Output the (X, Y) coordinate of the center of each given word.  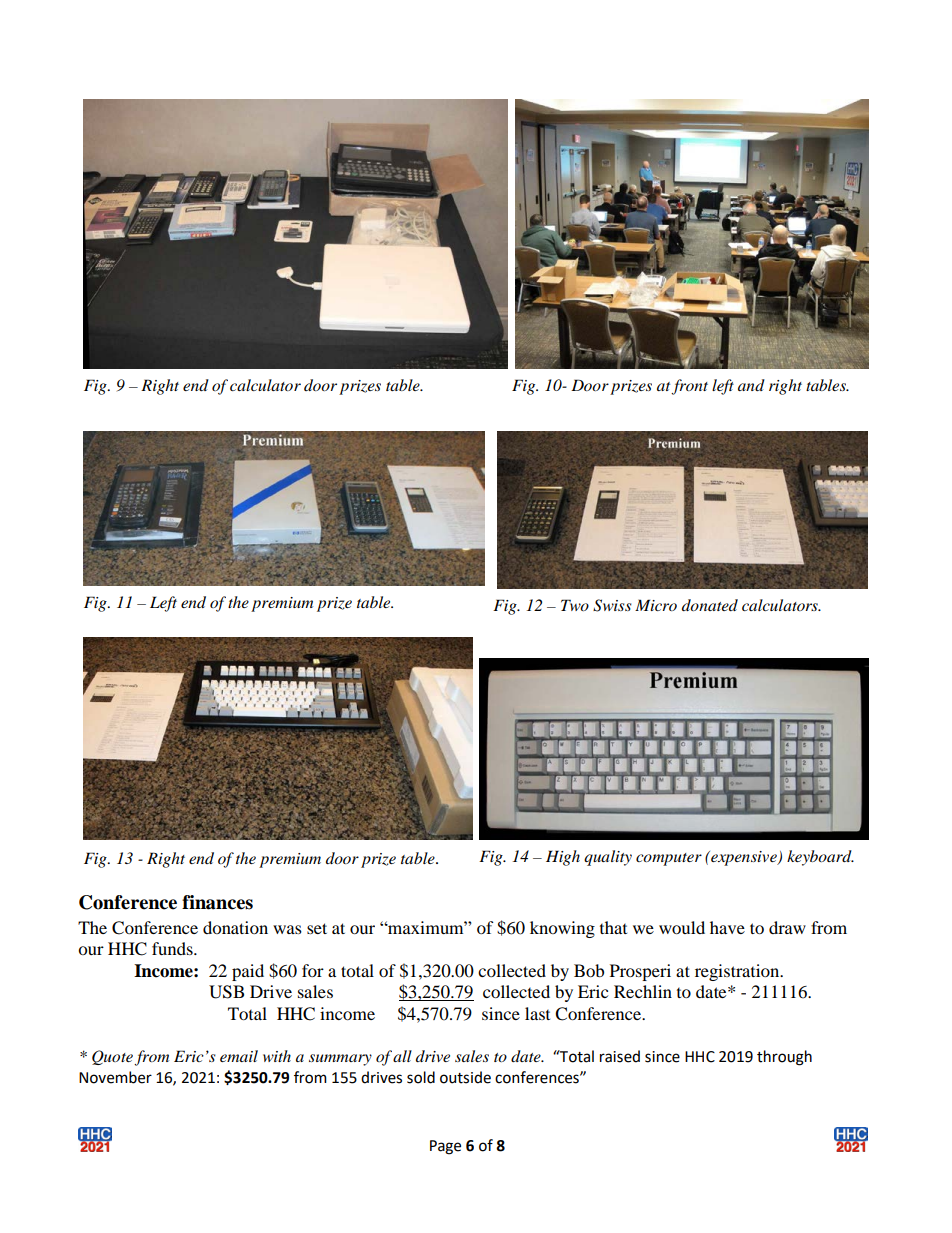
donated (710, 605)
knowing (562, 929)
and (751, 385)
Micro (656, 605)
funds (173, 948)
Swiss (612, 605)
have (727, 927)
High (563, 858)
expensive (744, 858)
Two (575, 605)
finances (217, 902)
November (115, 1077)
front (689, 387)
